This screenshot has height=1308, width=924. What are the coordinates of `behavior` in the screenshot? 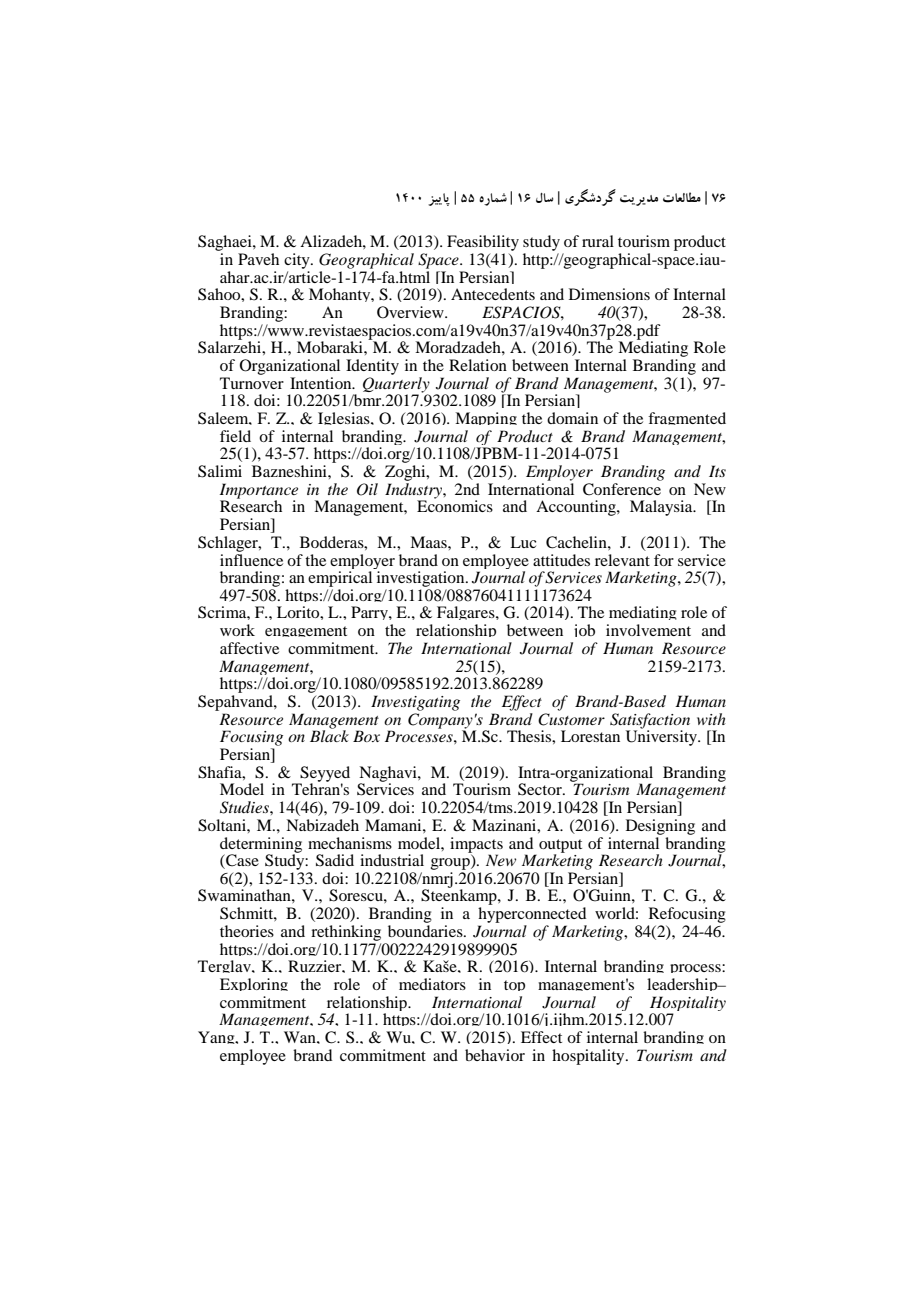 It's located at (495, 1055).
